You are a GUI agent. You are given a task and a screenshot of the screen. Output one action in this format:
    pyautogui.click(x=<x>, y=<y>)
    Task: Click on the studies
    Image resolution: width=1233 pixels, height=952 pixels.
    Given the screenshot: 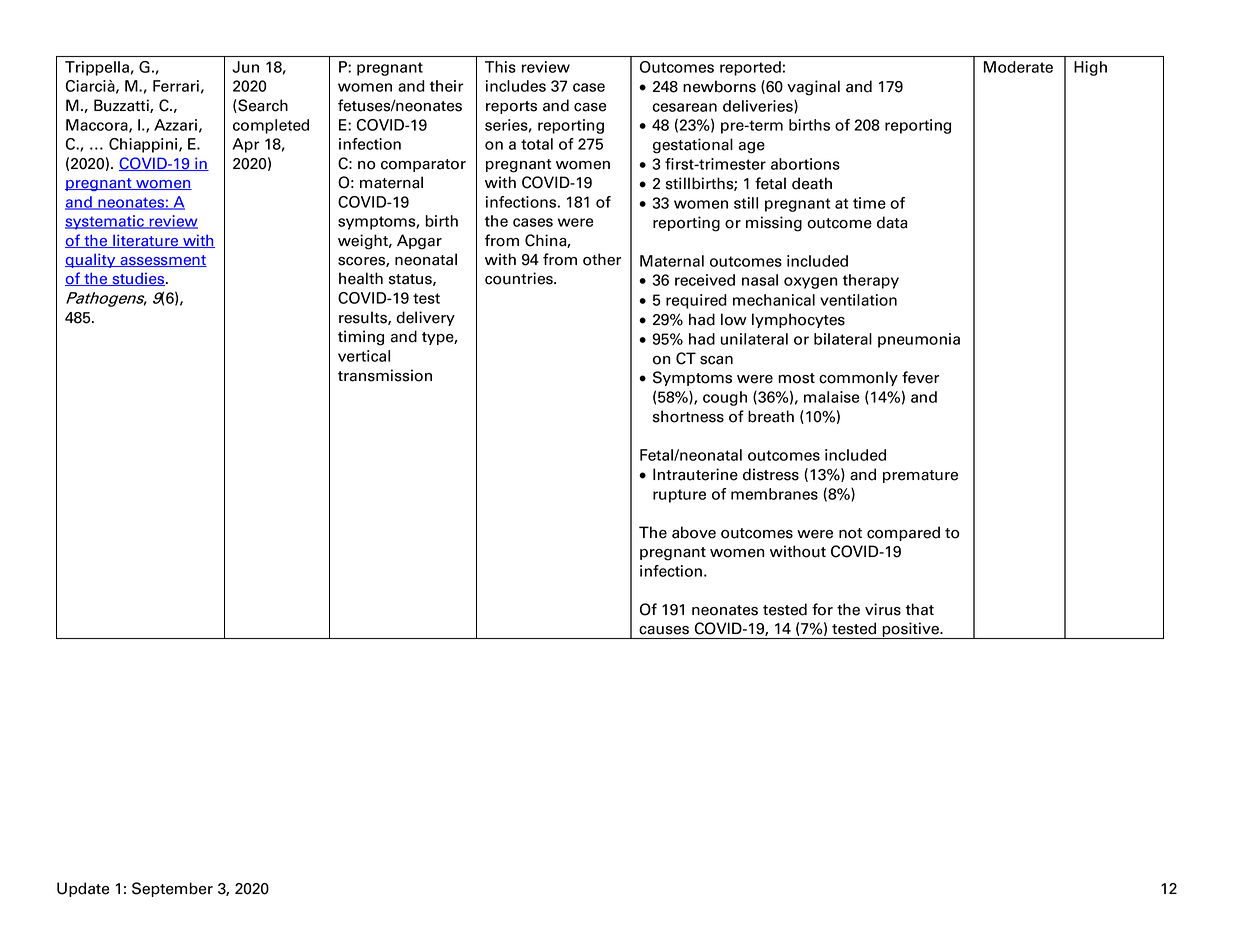 What is the action you would take?
    pyautogui.click(x=138, y=279)
